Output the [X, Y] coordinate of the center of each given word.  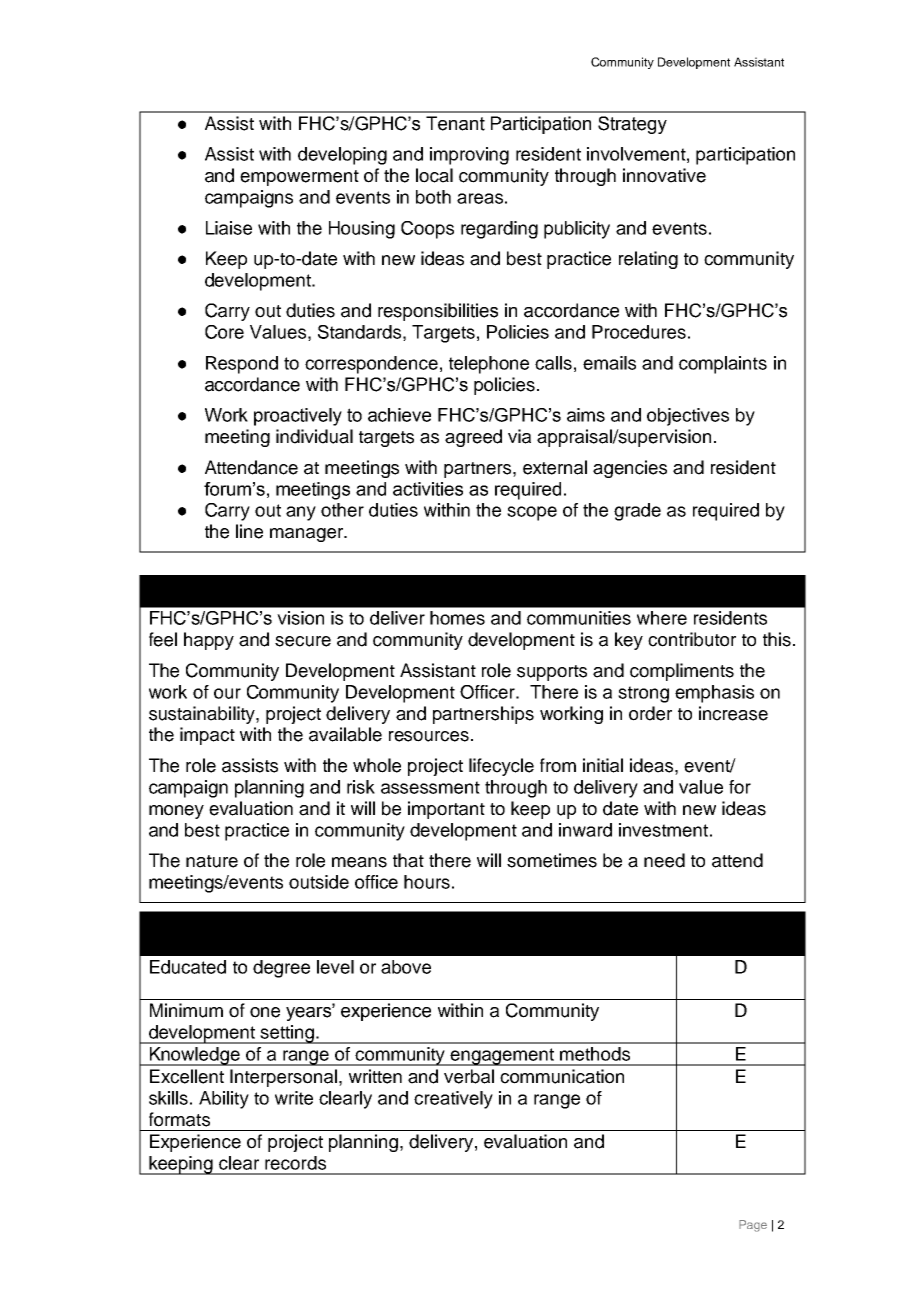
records [295, 1163]
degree [281, 969]
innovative [664, 175]
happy [209, 641]
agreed [473, 438]
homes [457, 618]
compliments [682, 672]
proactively [298, 417]
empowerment [299, 178]
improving [469, 156]
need [664, 860]
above [406, 967]
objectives [688, 417]
